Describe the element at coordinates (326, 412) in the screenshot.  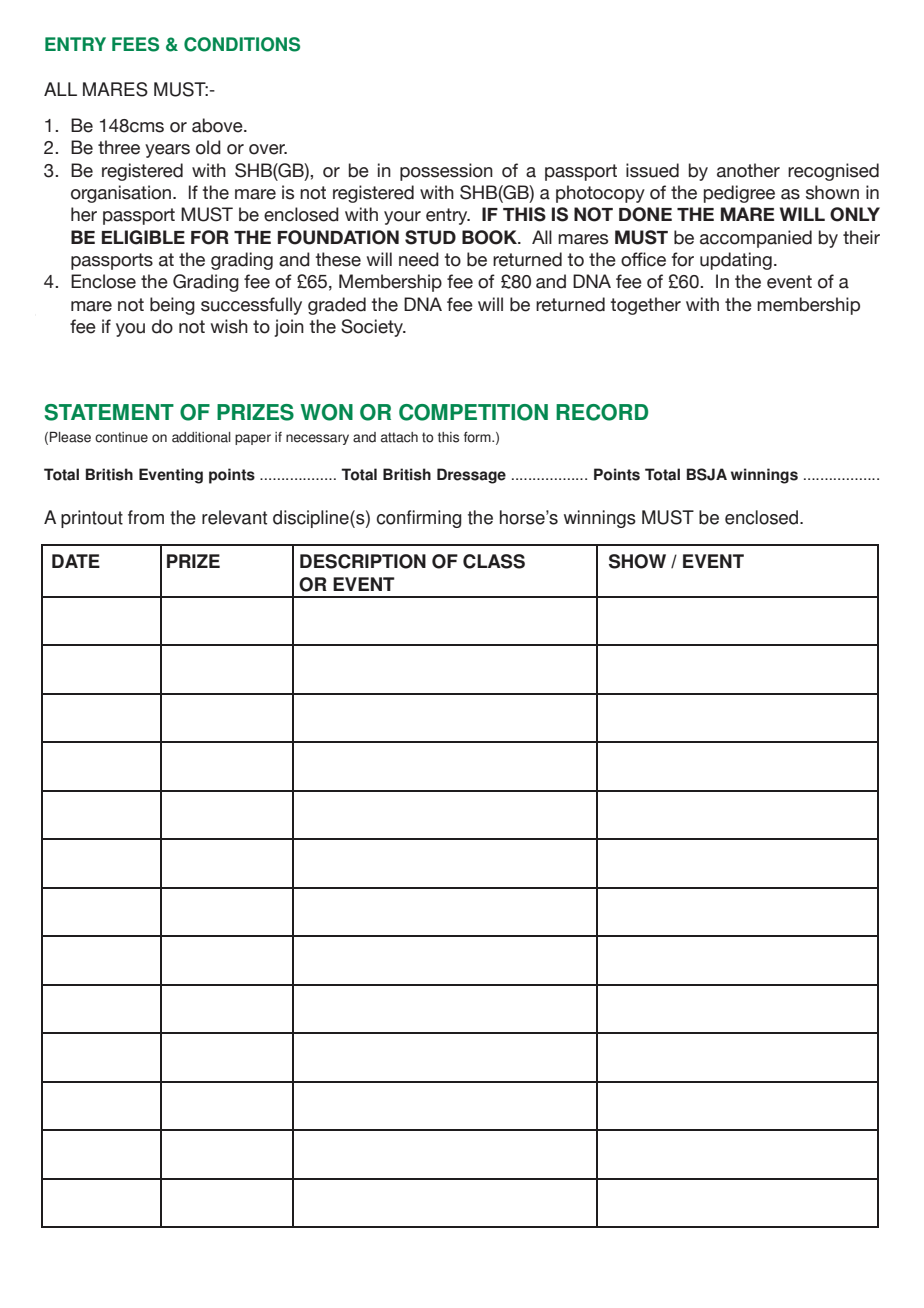
I see `WON` at that location.
